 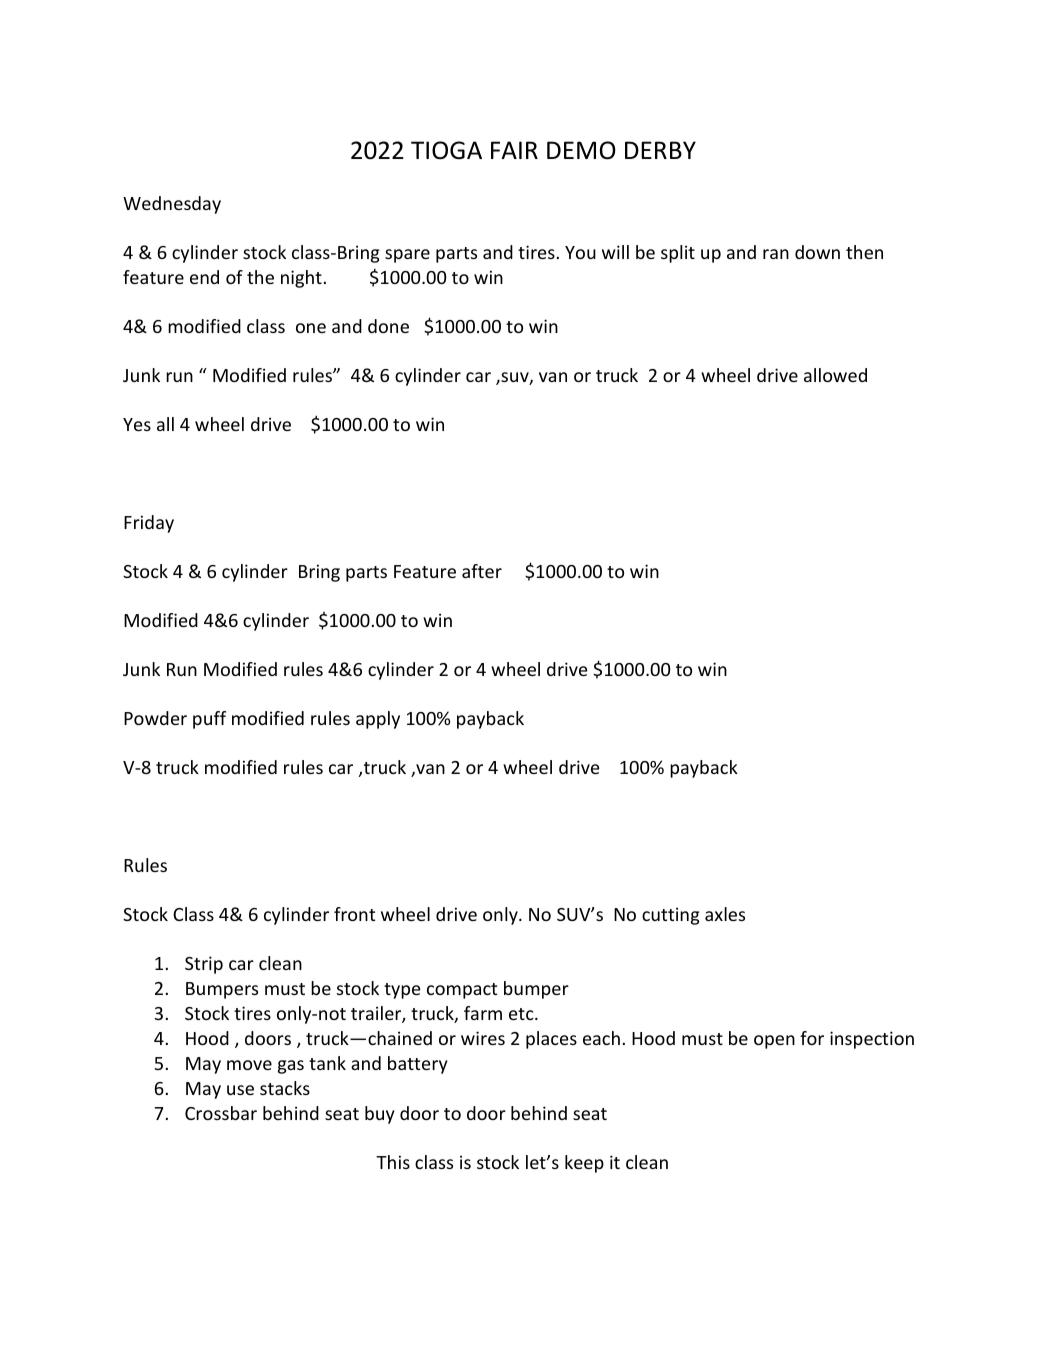 I want to click on open, so click(x=774, y=1042).
